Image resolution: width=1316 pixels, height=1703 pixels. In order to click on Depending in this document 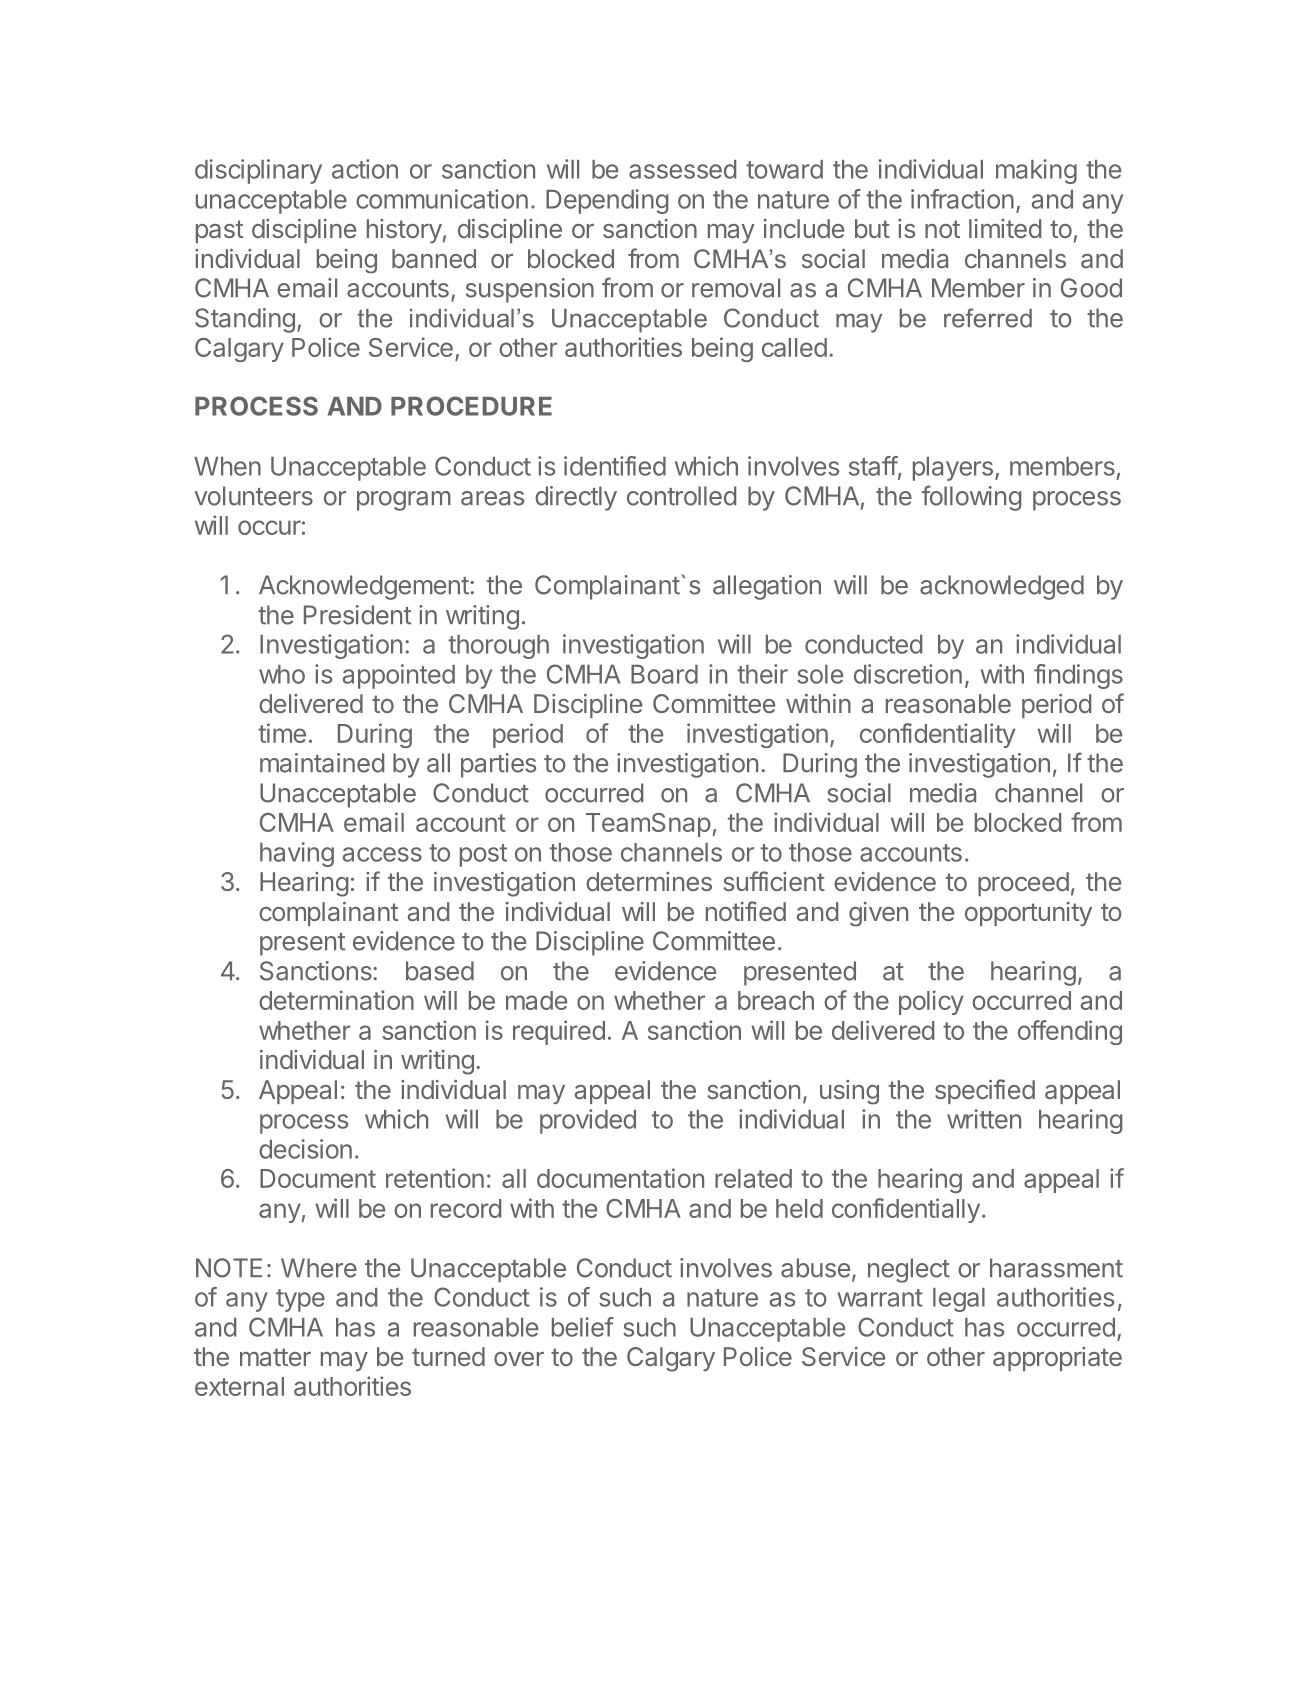, I will do `click(607, 201)`.
